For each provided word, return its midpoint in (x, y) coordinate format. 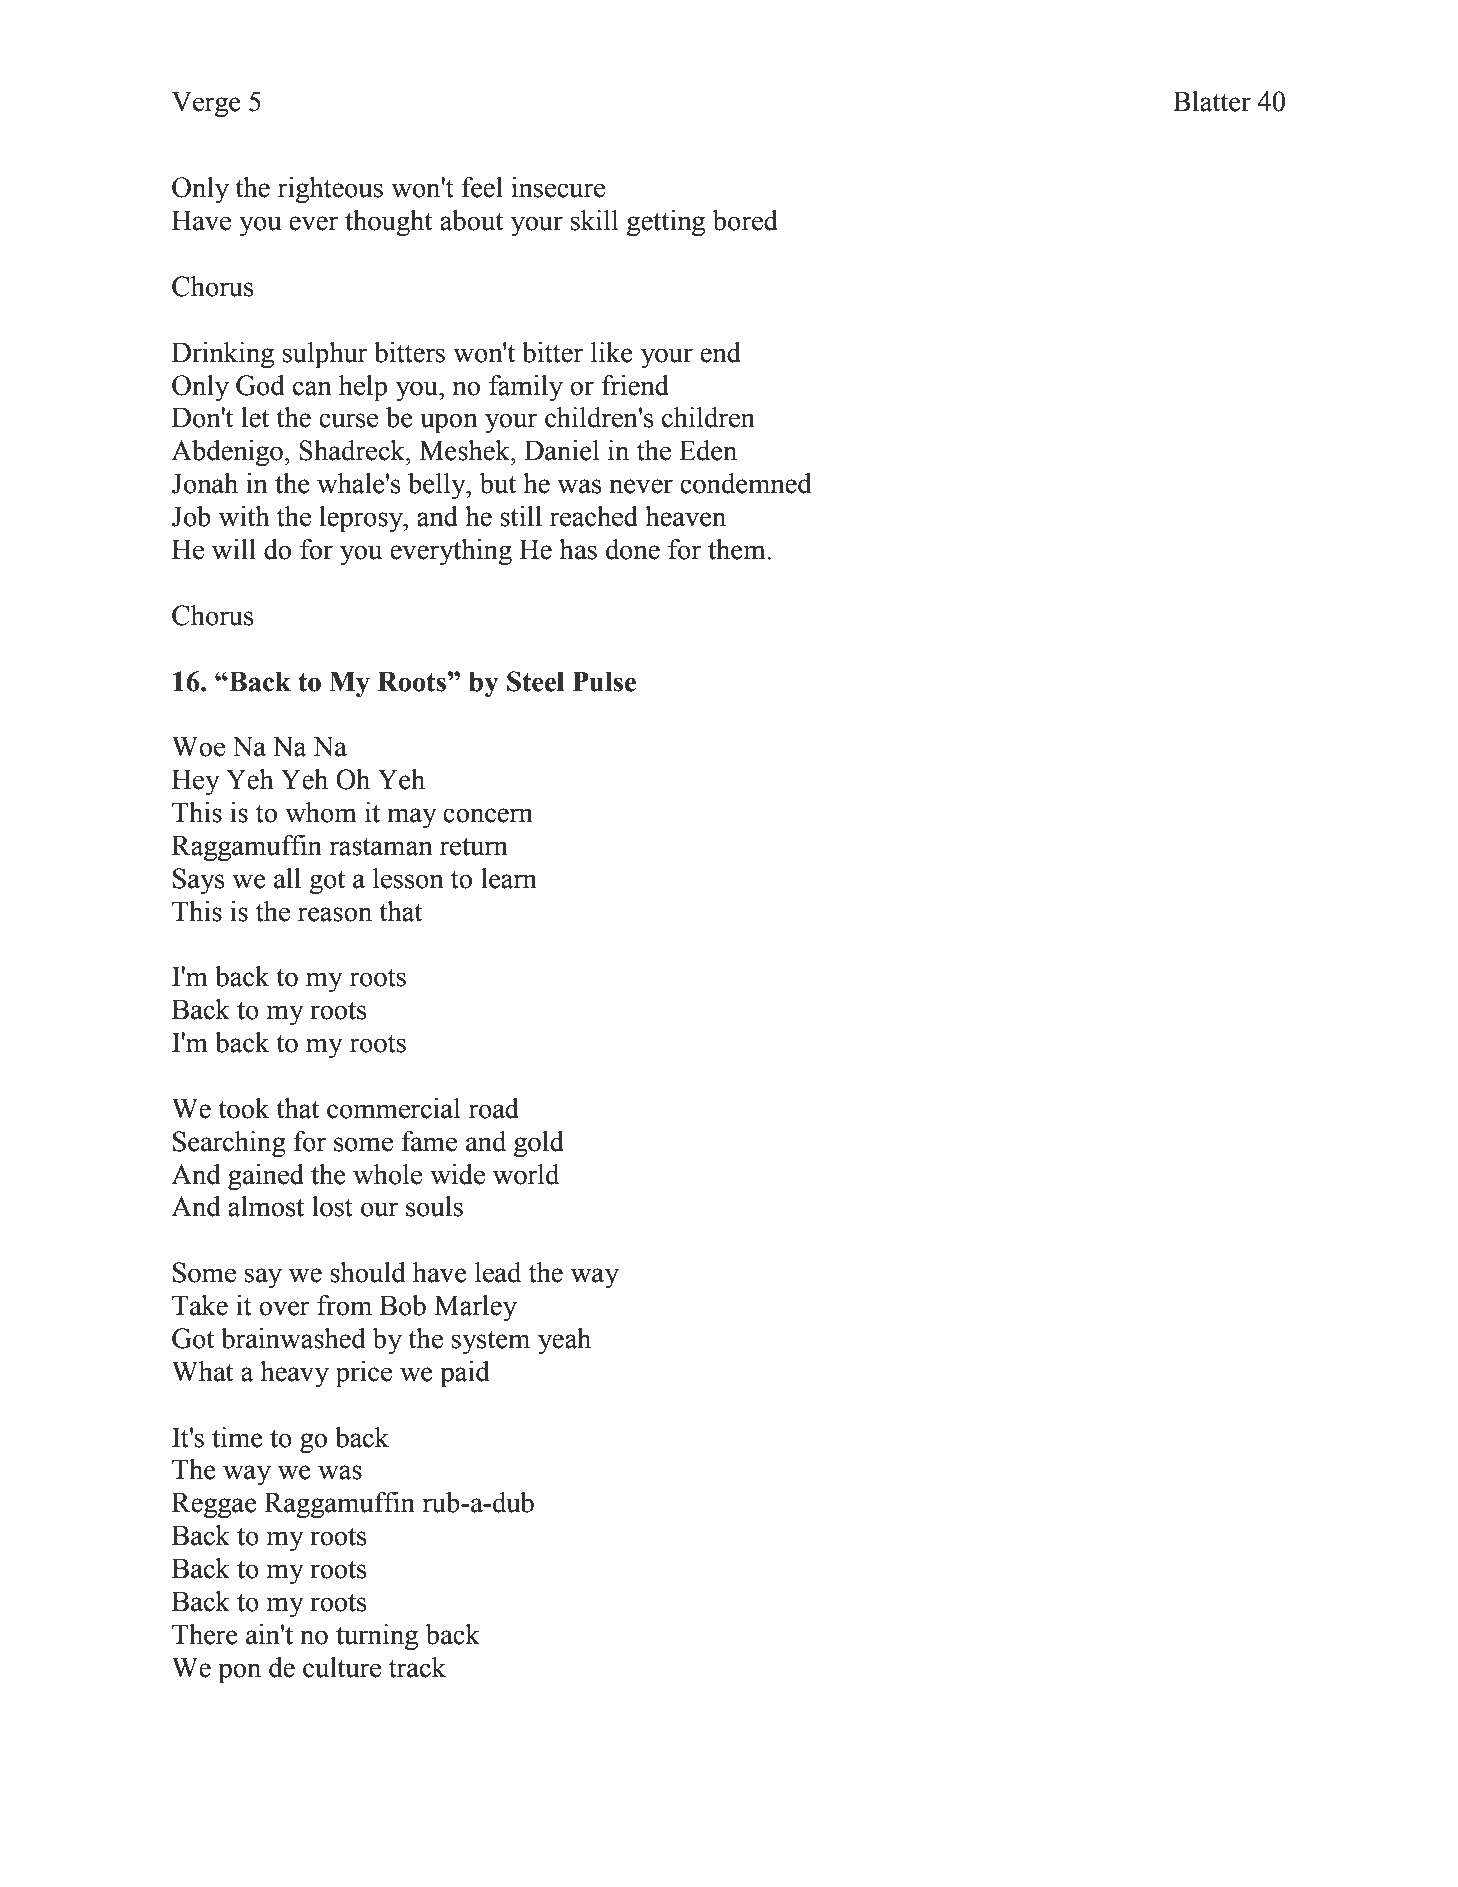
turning (377, 1637)
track (417, 1667)
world (526, 1174)
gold (539, 1144)
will (234, 549)
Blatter (1212, 101)
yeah (564, 1341)
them (738, 549)
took (244, 1108)
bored (745, 220)
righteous (330, 190)
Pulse (604, 681)
